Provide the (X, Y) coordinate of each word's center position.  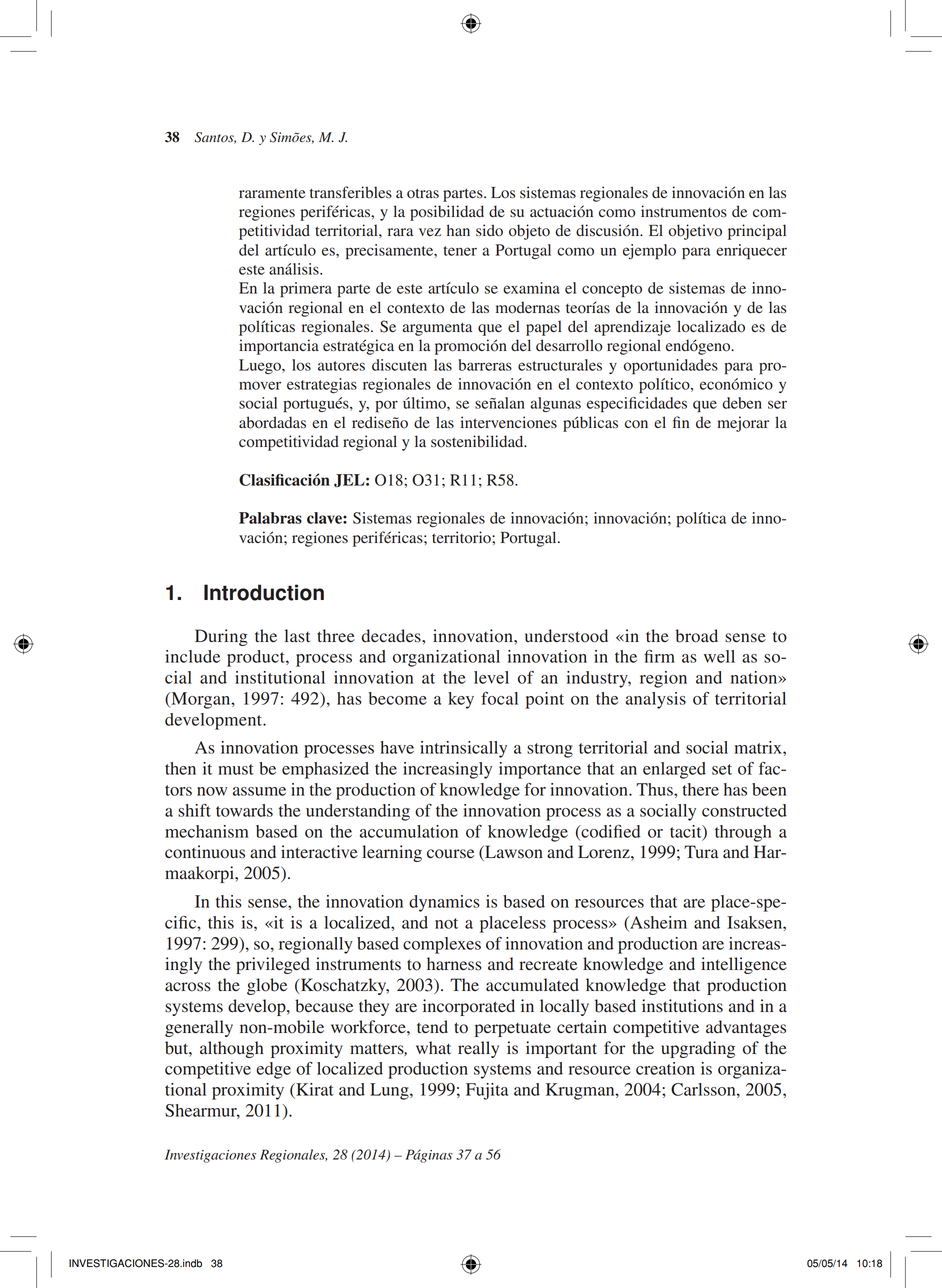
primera (306, 289)
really (478, 1049)
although (232, 1049)
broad (697, 636)
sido (489, 230)
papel (544, 328)
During (221, 637)
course (450, 854)
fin (681, 422)
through (743, 833)
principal (757, 232)
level (491, 677)
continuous (205, 852)
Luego (261, 366)
